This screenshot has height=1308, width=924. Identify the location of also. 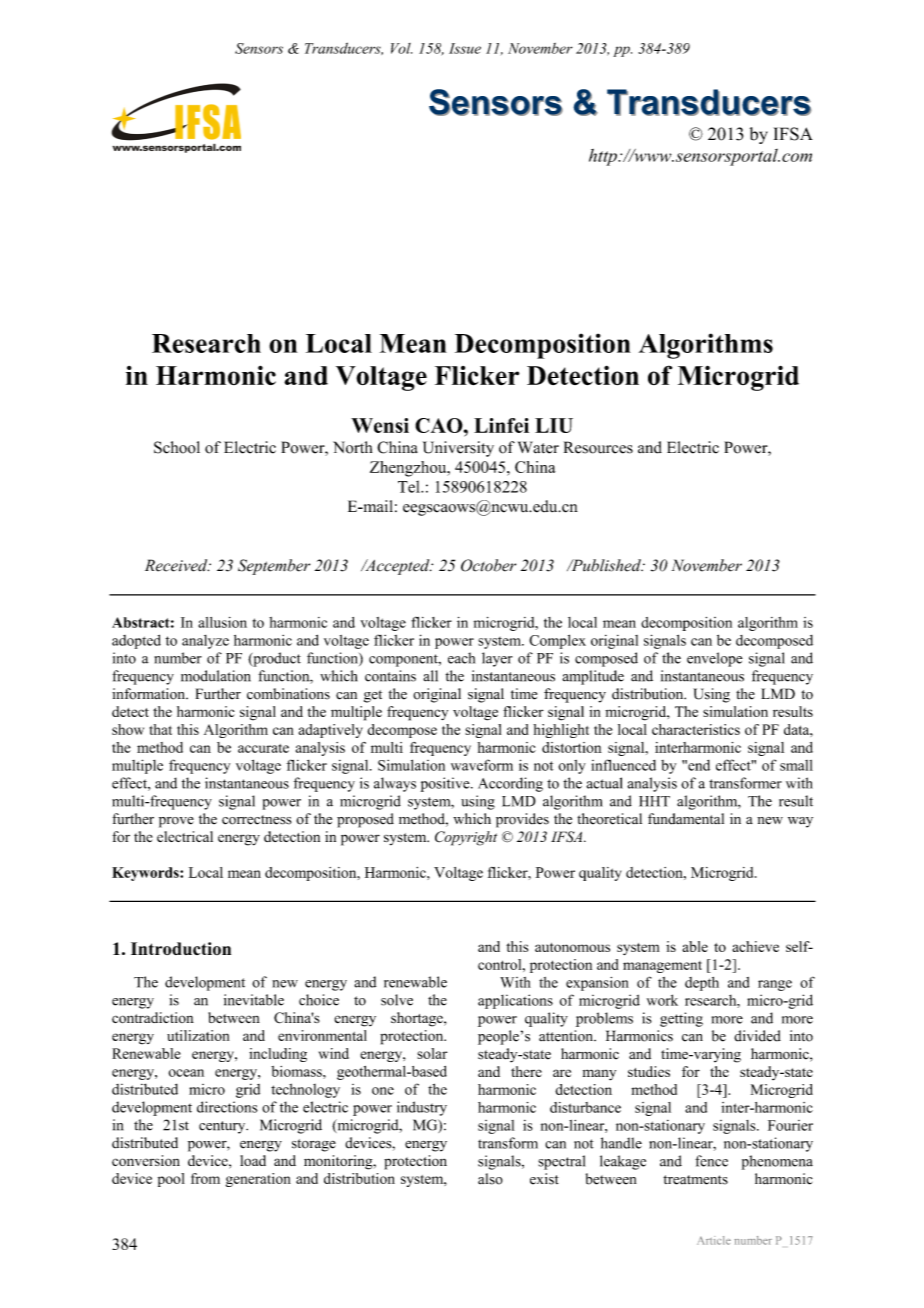
(490, 1179).
